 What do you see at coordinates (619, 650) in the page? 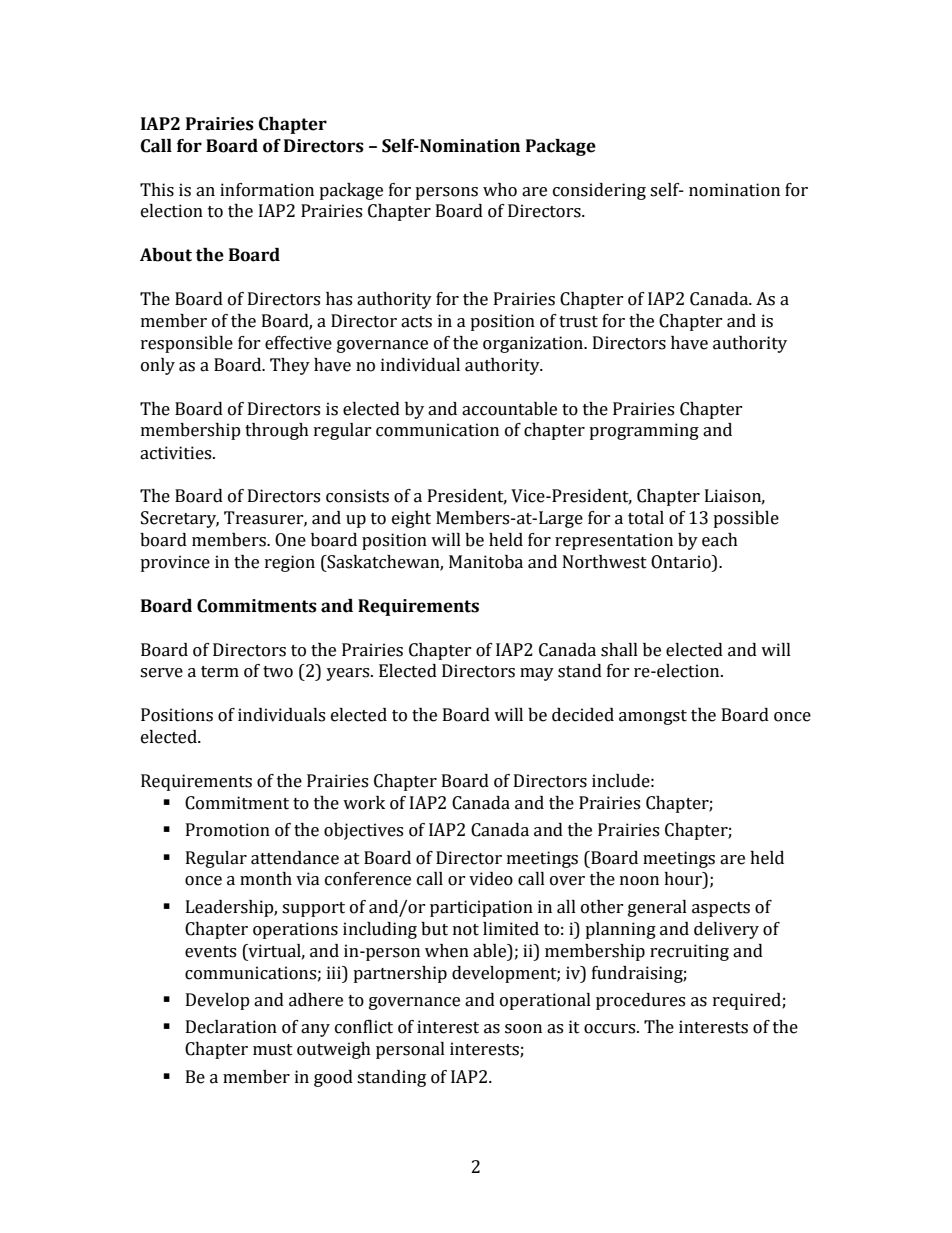
I see `shall` at bounding box center [619, 650].
